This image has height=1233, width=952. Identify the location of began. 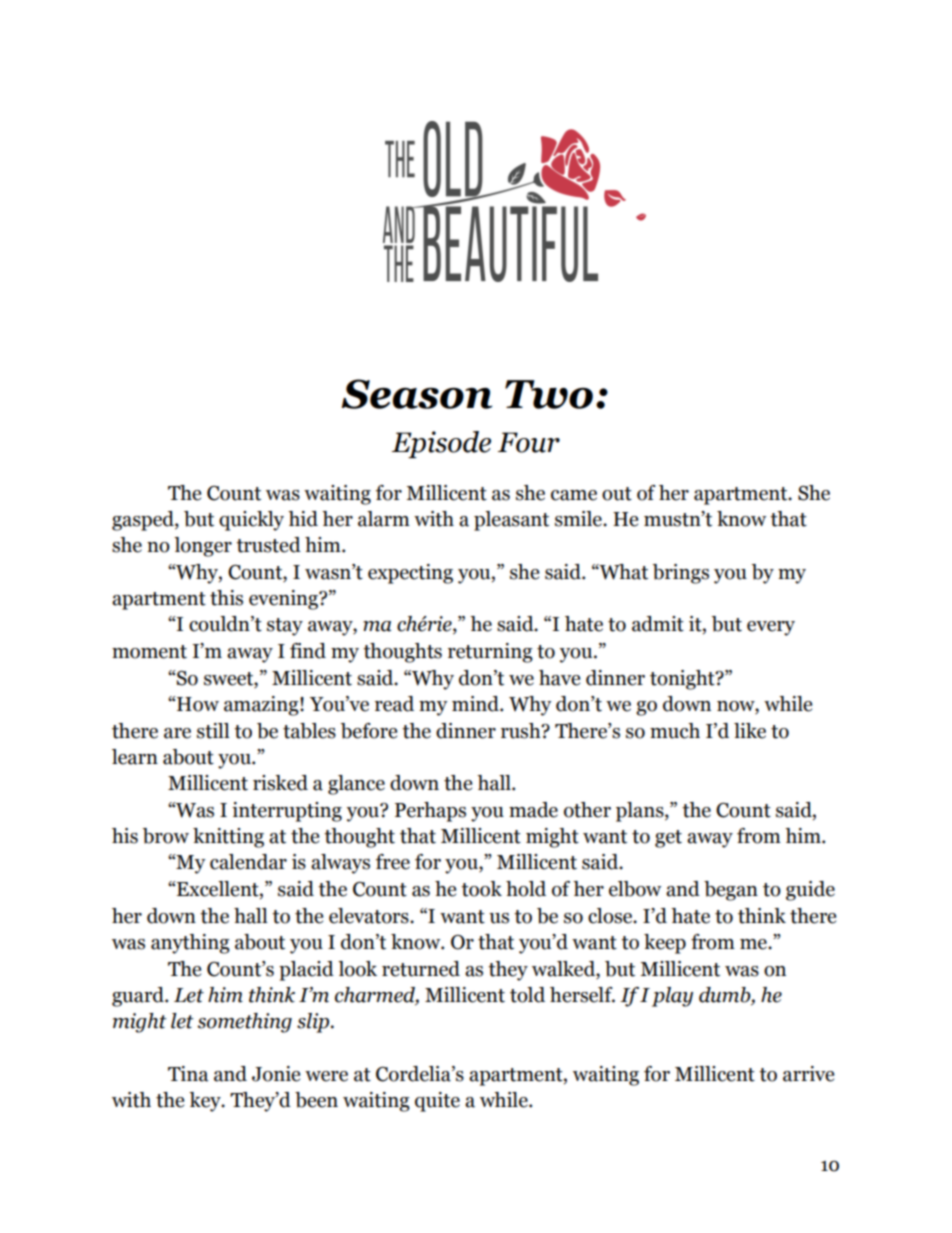
(731, 891).
